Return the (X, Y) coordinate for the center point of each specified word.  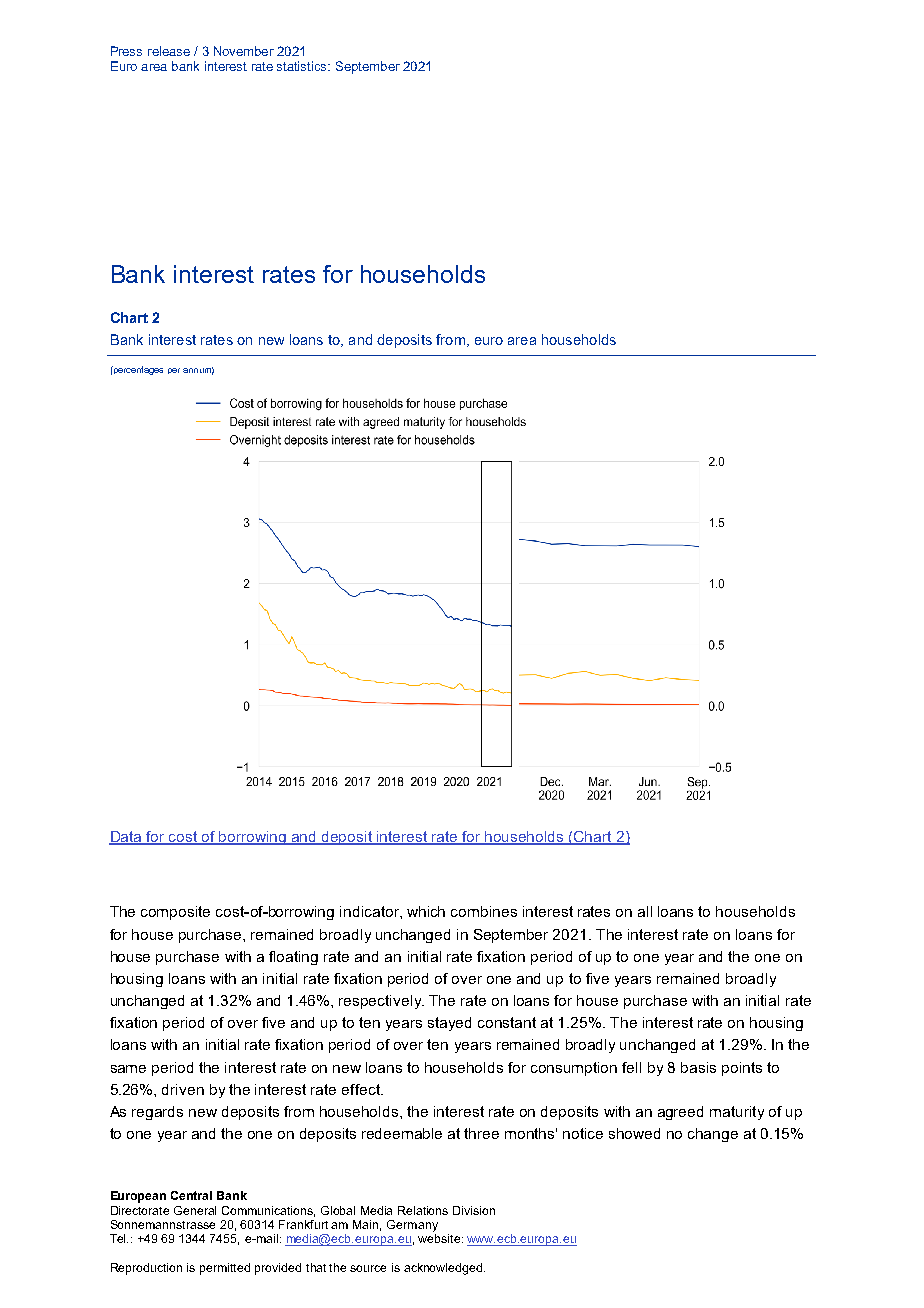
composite (175, 913)
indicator (370, 911)
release (169, 51)
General (195, 1210)
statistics (303, 66)
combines (484, 911)
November (244, 51)
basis (698, 1067)
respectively (381, 1002)
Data (126, 838)
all (645, 911)
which (426, 911)
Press (126, 51)
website (440, 1238)
